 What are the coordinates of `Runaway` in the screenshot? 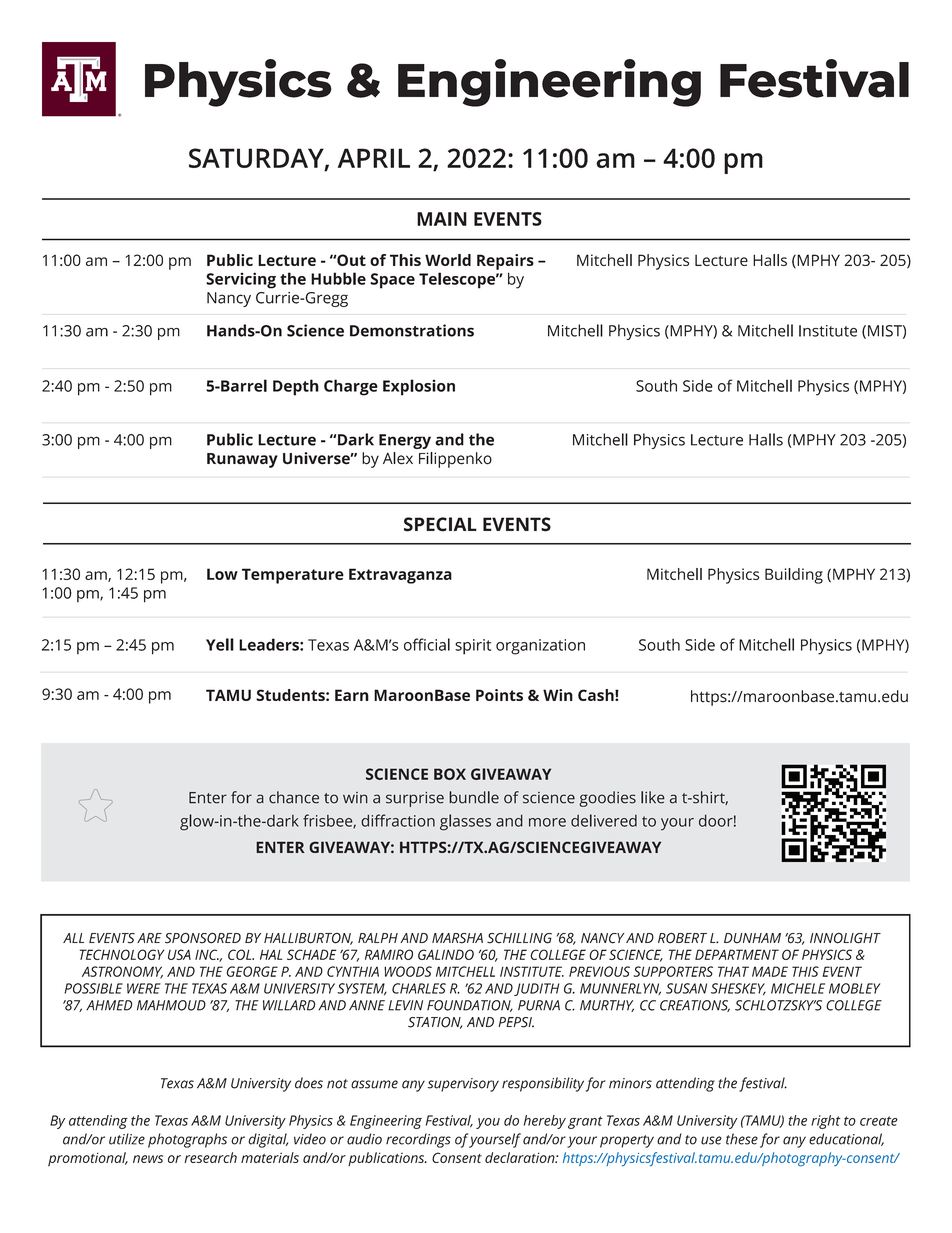 It's located at (242, 460).
